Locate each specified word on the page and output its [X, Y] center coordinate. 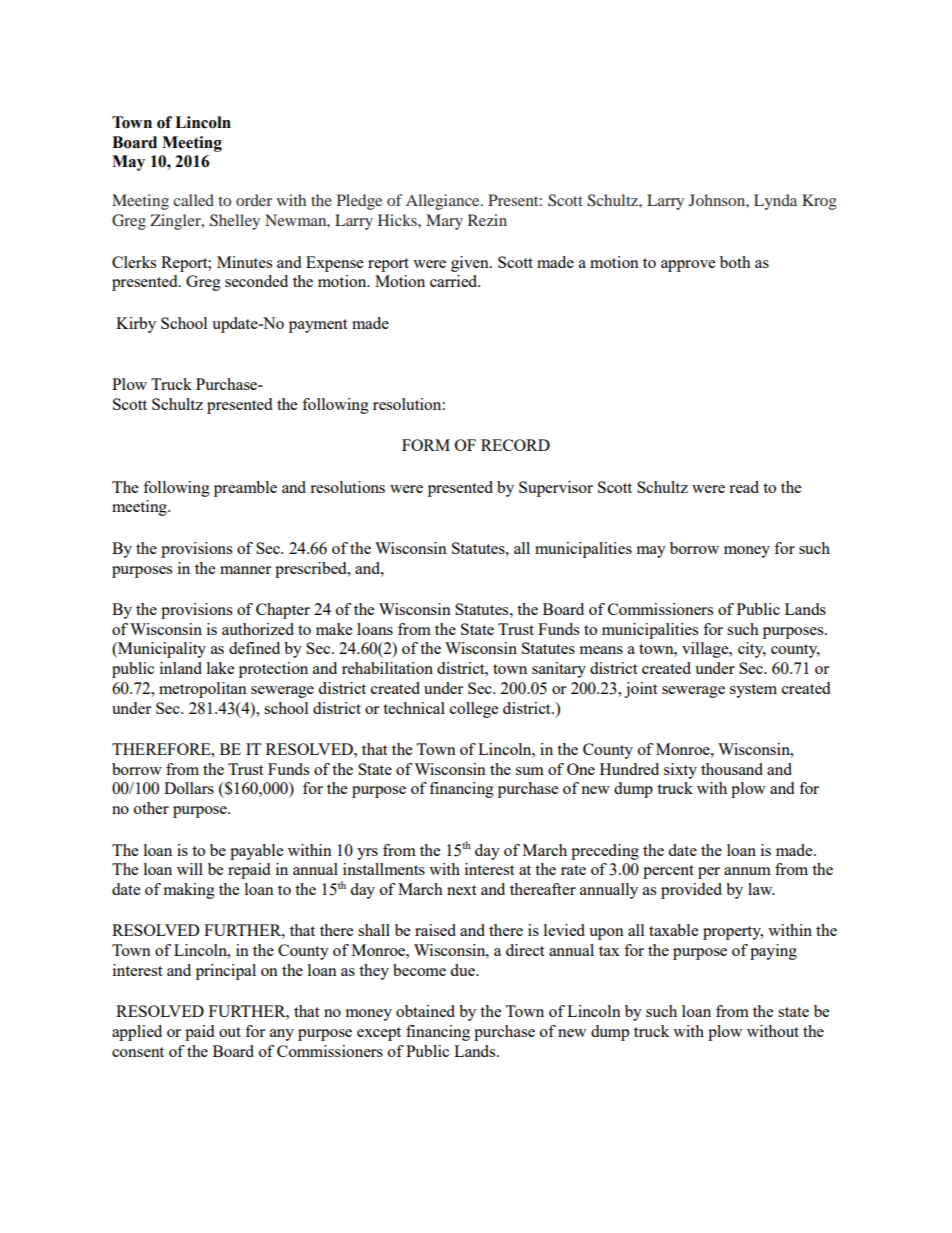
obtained [425, 1011]
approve [688, 266]
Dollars [189, 788]
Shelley [235, 222]
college [474, 710]
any [282, 1035]
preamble [245, 489]
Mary [444, 222]
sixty [680, 771]
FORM [426, 445]
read [744, 487]
